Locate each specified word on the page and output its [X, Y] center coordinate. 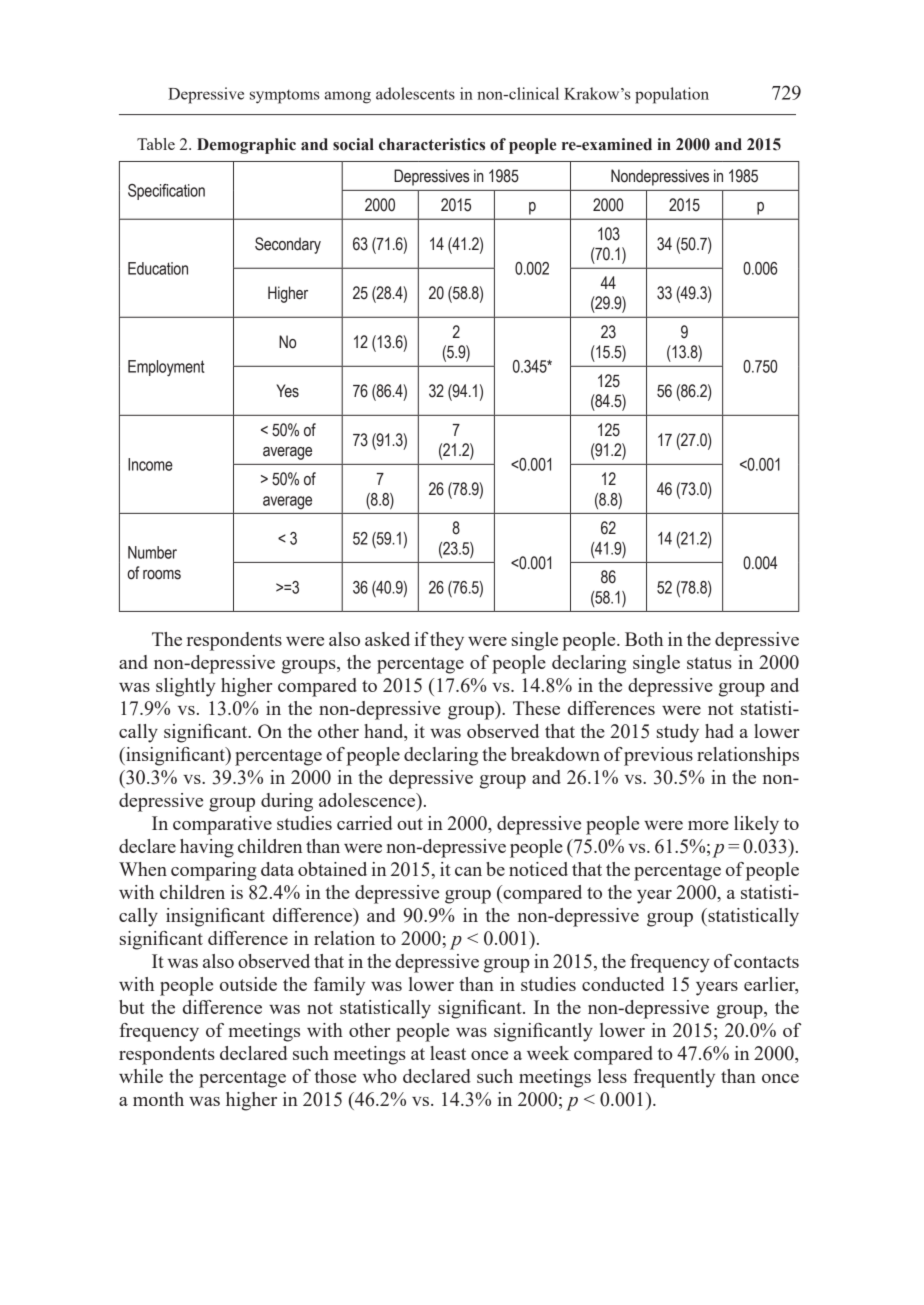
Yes [287, 391]
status [709, 663]
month [158, 1099]
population [672, 95]
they [447, 641]
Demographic [246, 146]
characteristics [432, 144]
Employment [166, 368]
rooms [162, 575]
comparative [222, 825]
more [708, 825]
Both [644, 639]
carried [364, 823]
